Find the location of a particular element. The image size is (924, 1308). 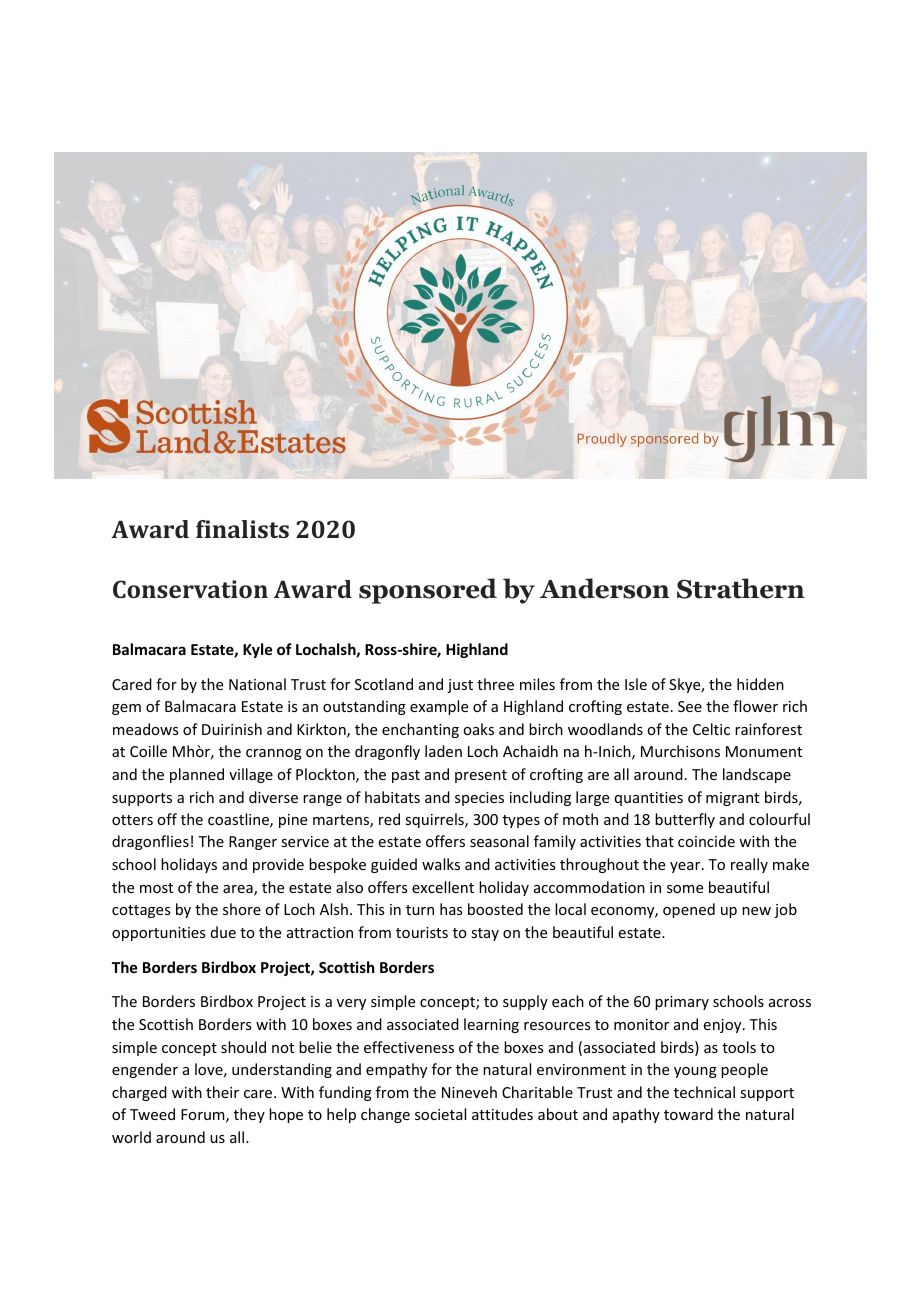

finalists is located at coordinates (242, 529).
